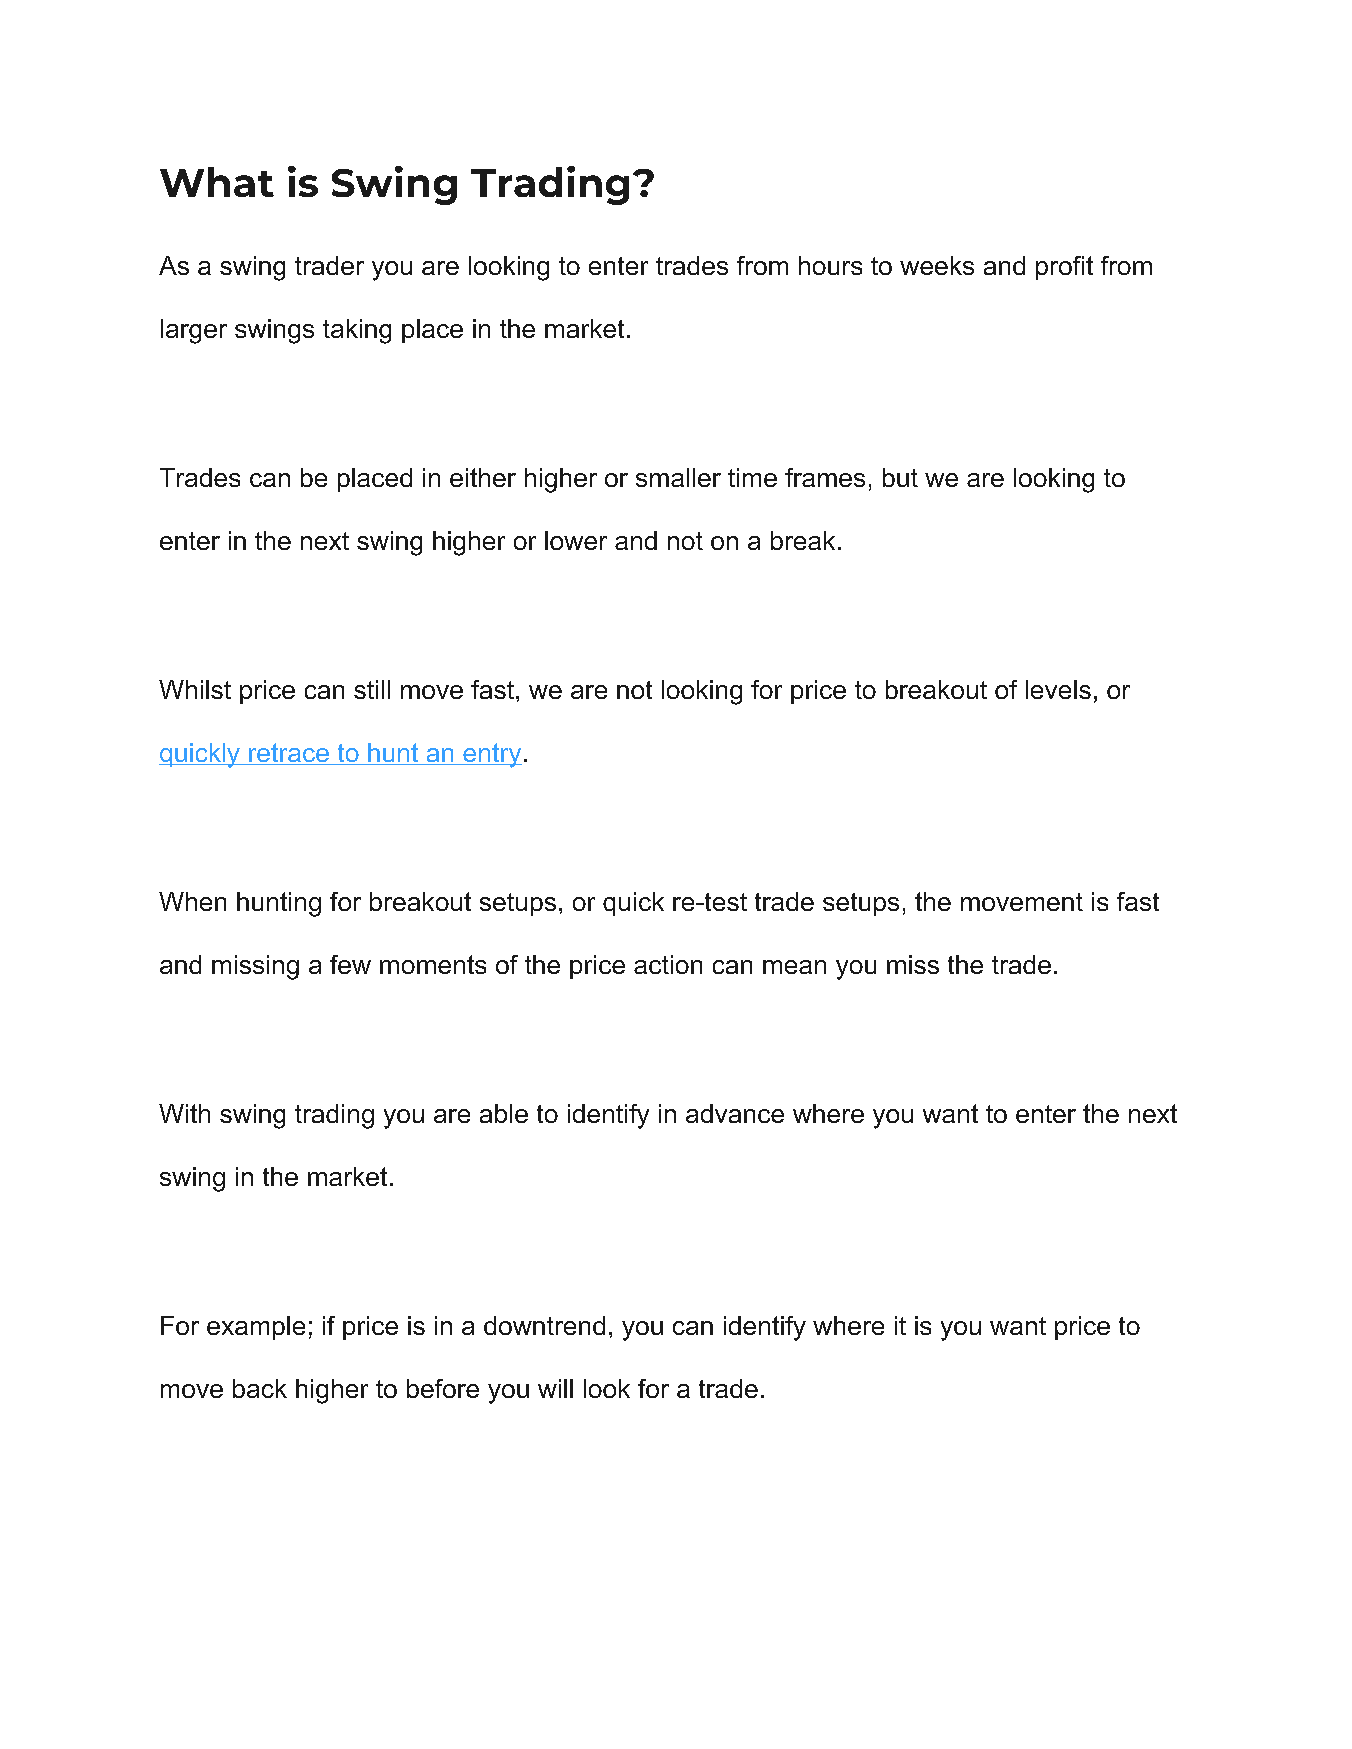 The image size is (1352, 1749). What do you see at coordinates (735, 1113) in the screenshot?
I see `advance` at bounding box center [735, 1113].
